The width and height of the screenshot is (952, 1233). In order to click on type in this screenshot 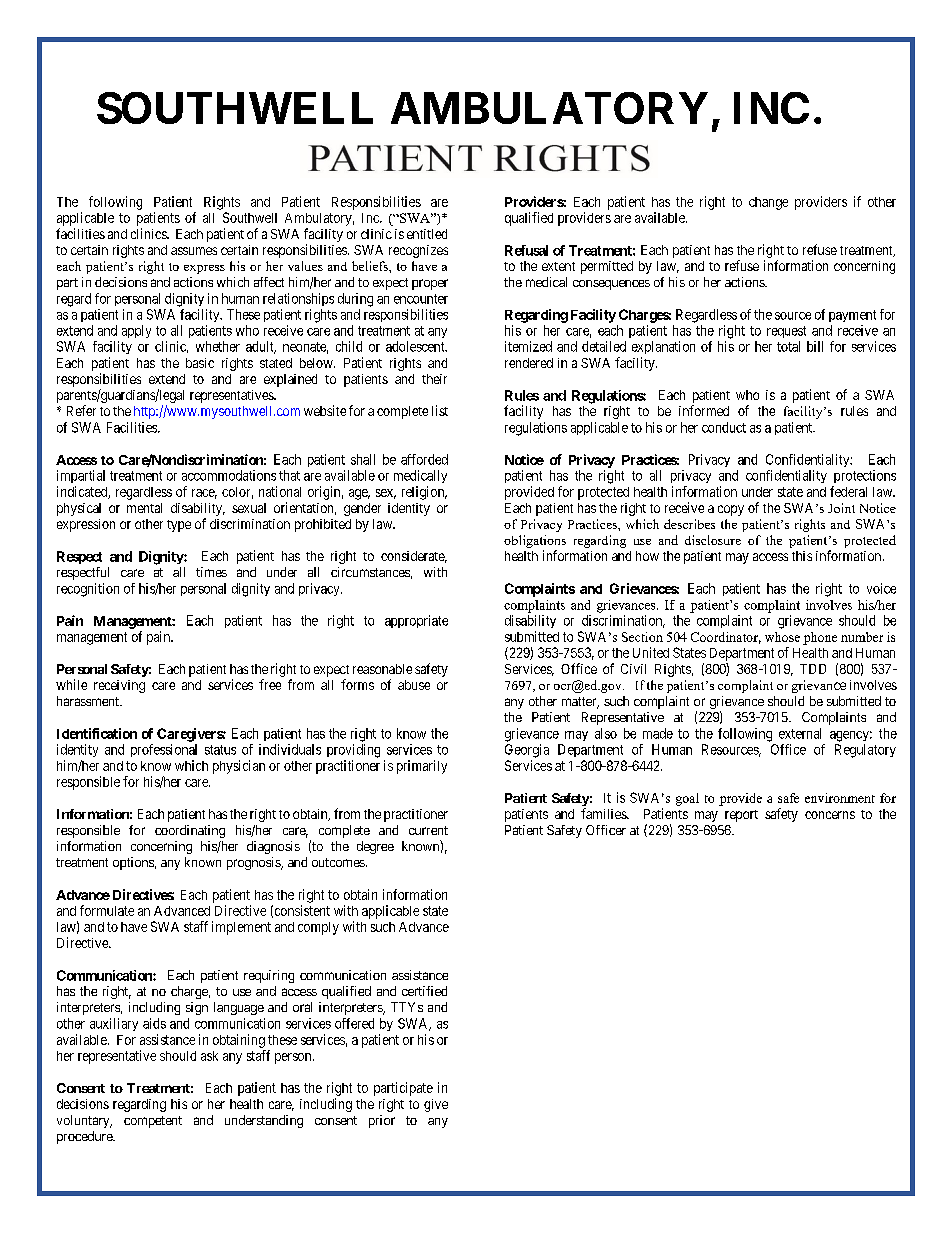, I will do `click(179, 526)`.
